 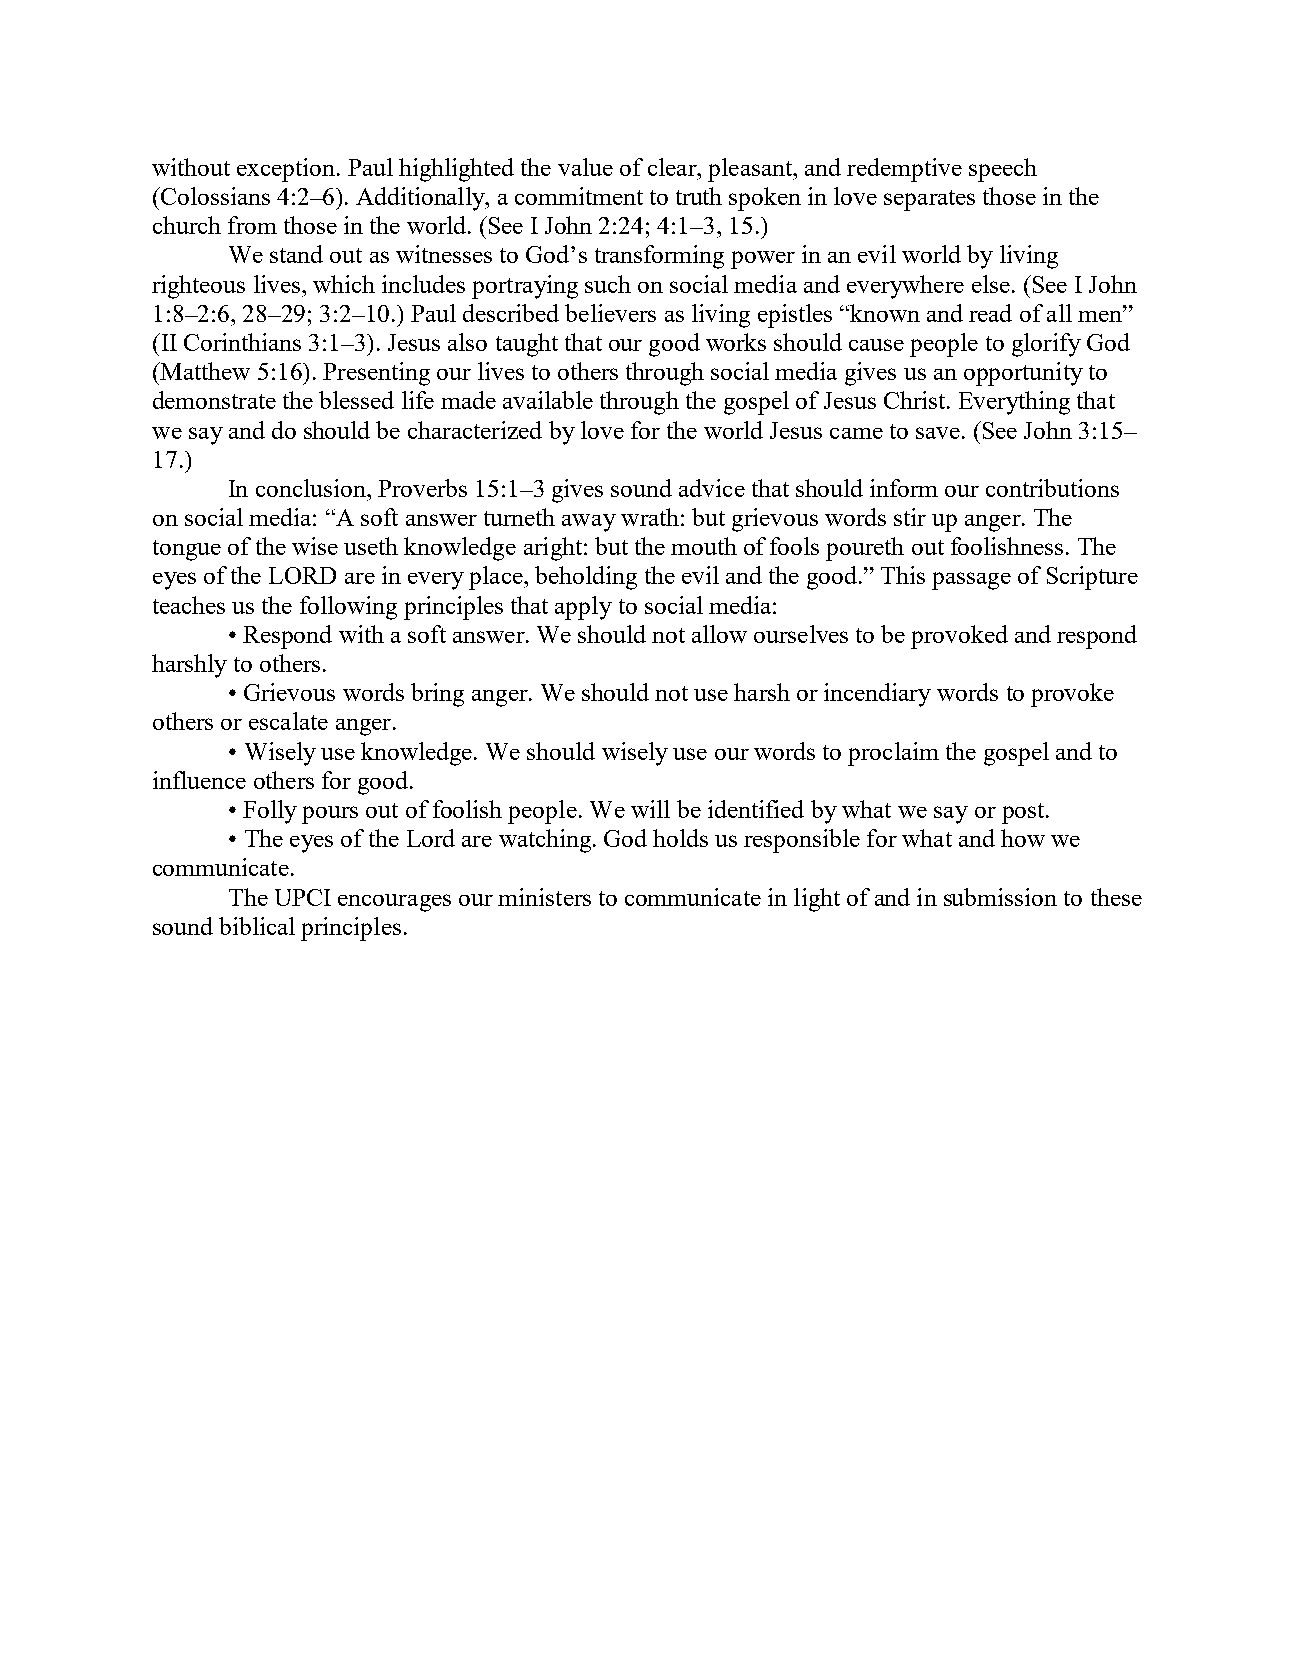 I want to click on passage, so click(x=971, y=581).
